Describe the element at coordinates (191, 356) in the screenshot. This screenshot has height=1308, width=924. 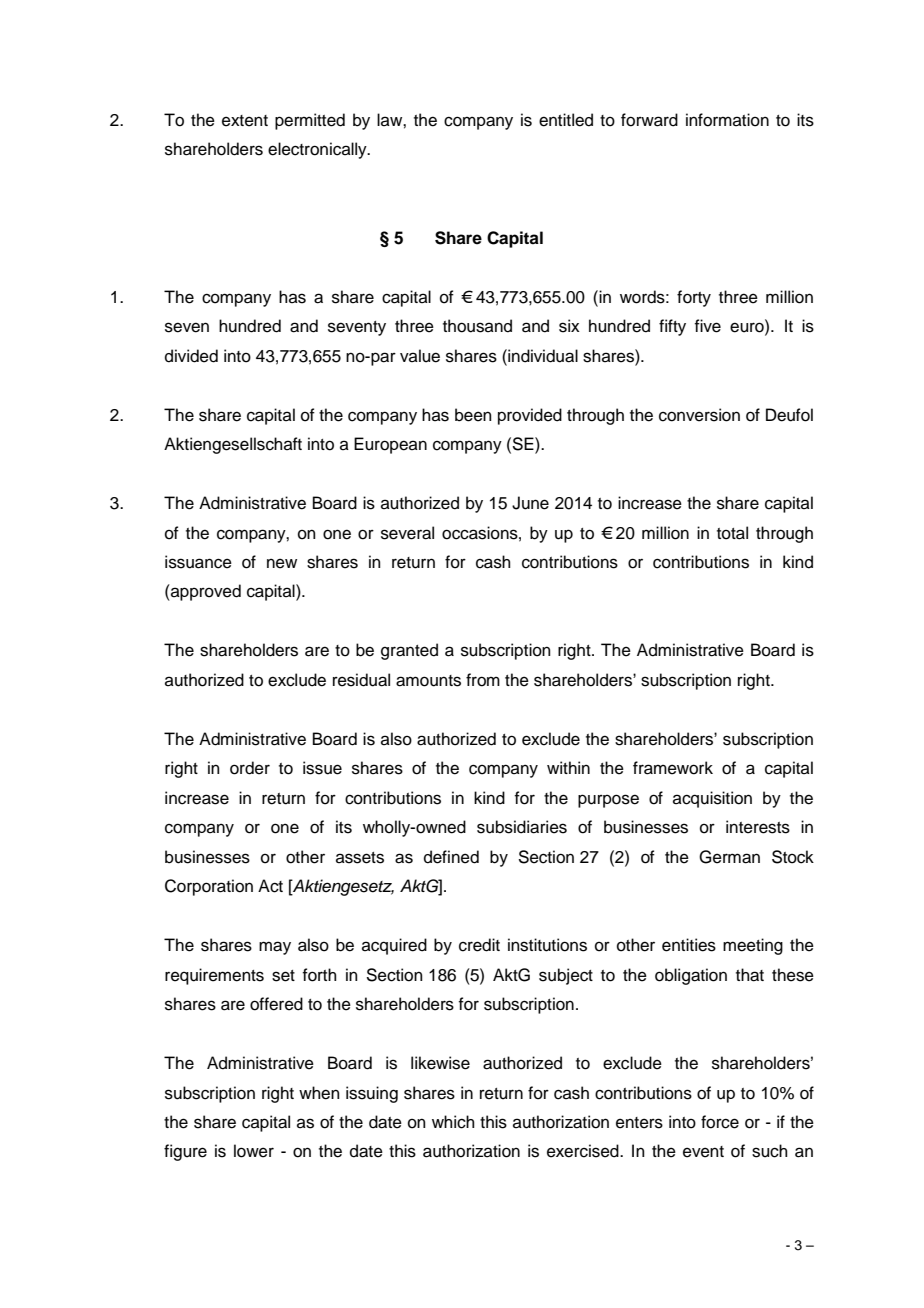
I see `divided` at that location.
